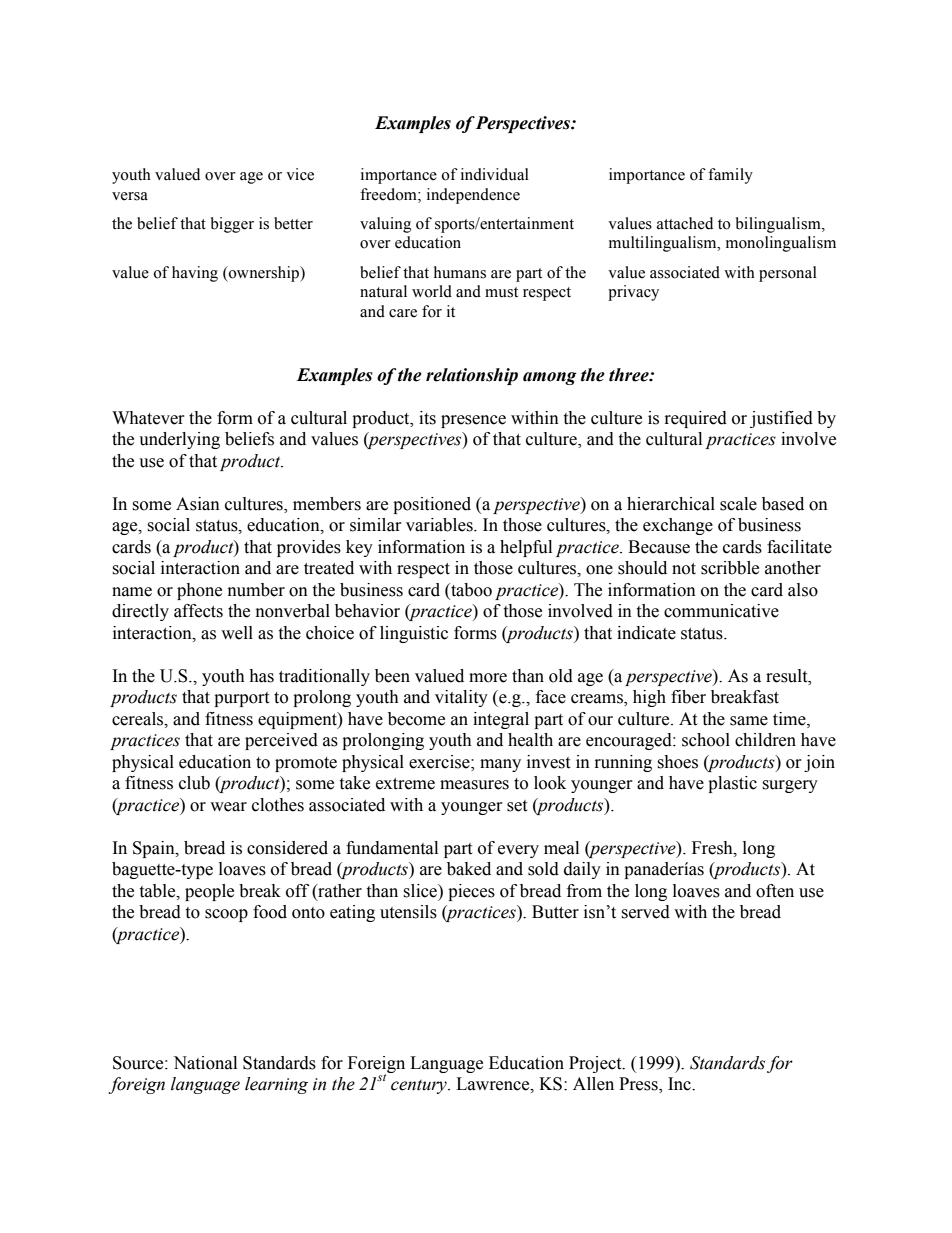 The image size is (952, 1233). I want to click on Fresh, so click(713, 848).
